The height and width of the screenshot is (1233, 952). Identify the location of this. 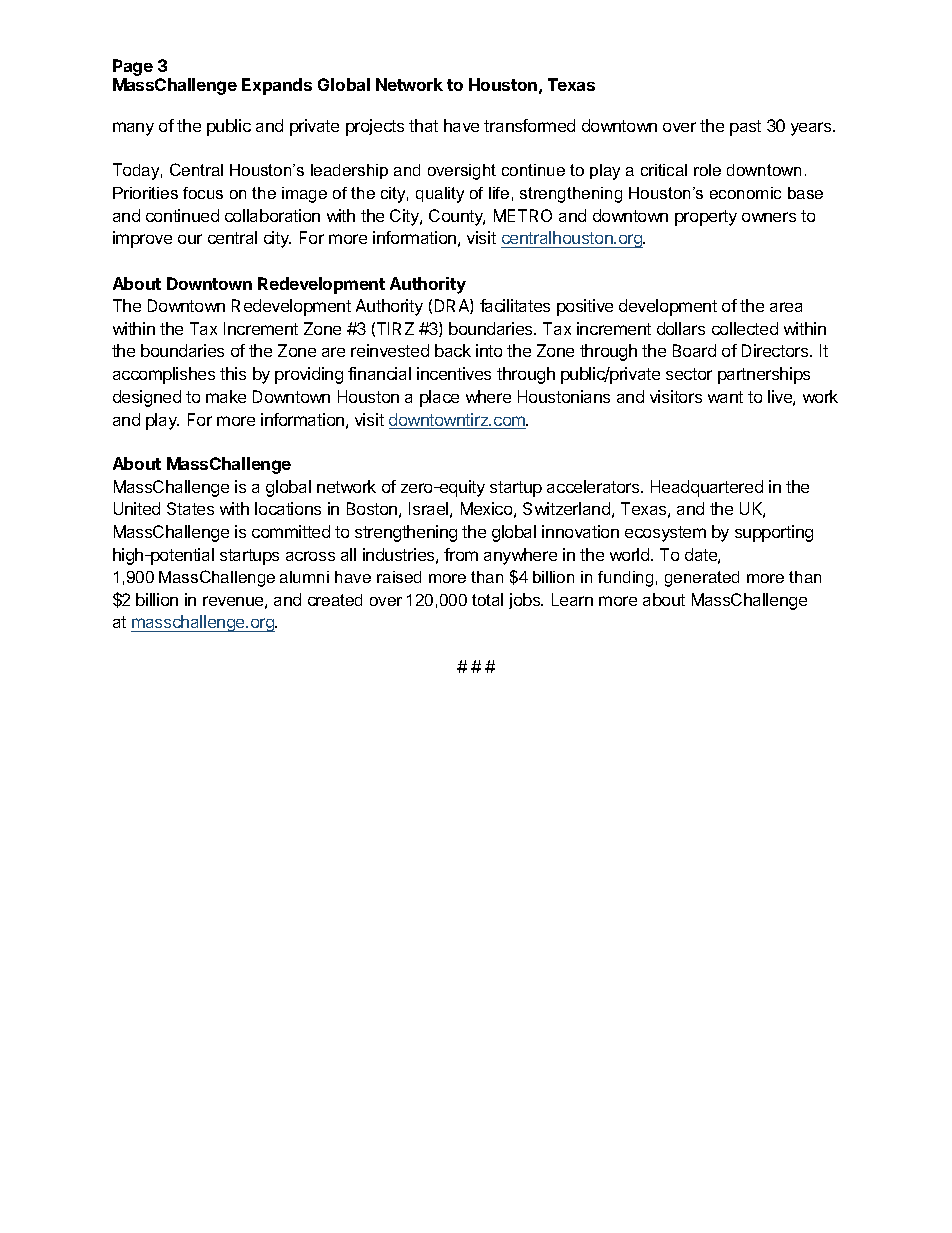
(233, 373).
